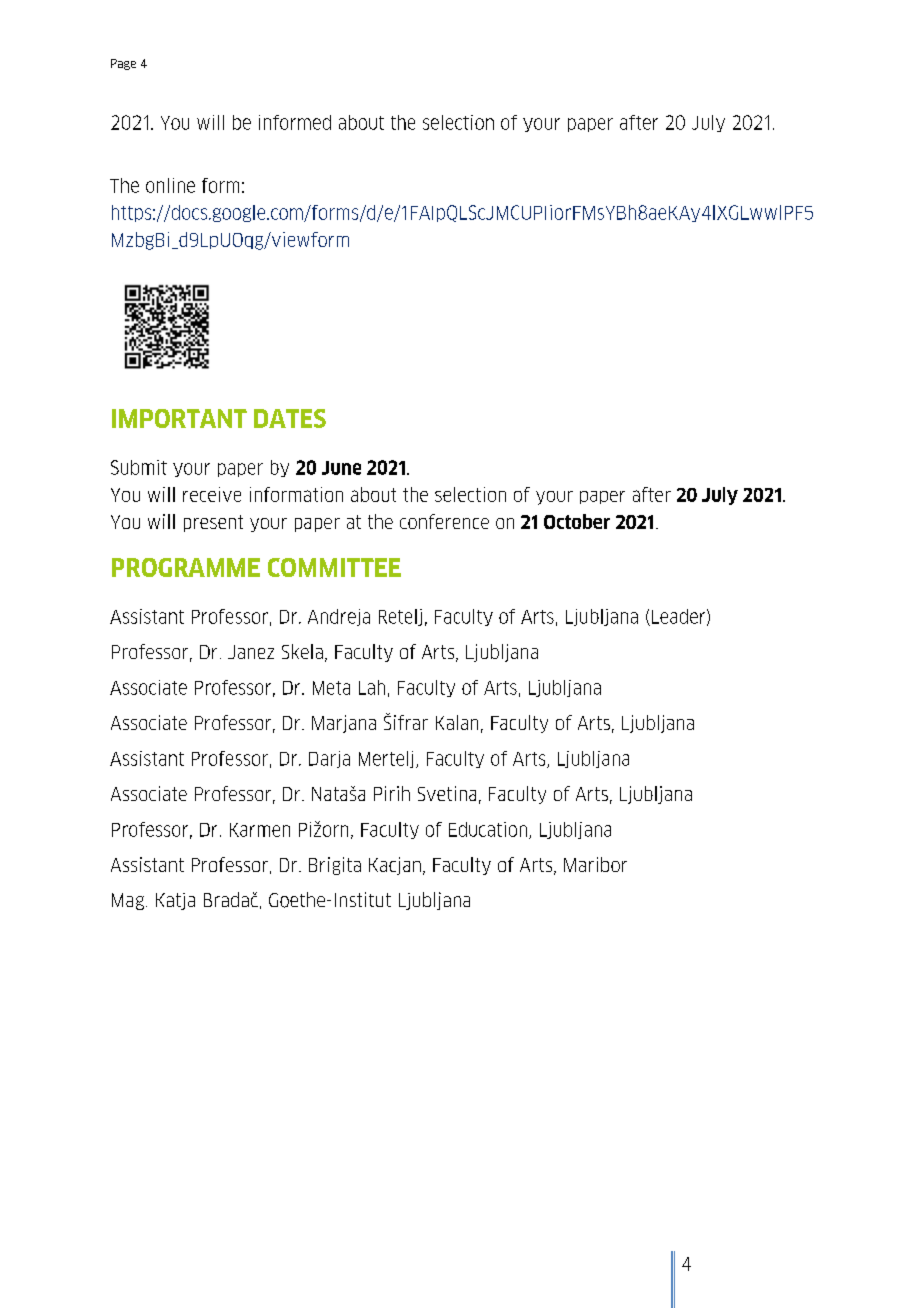 Image resolution: width=924 pixels, height=1308 pixels. What do you see at coordinates (488, 829) in the page?
I see `Education` at bounding box center [488, 829].
